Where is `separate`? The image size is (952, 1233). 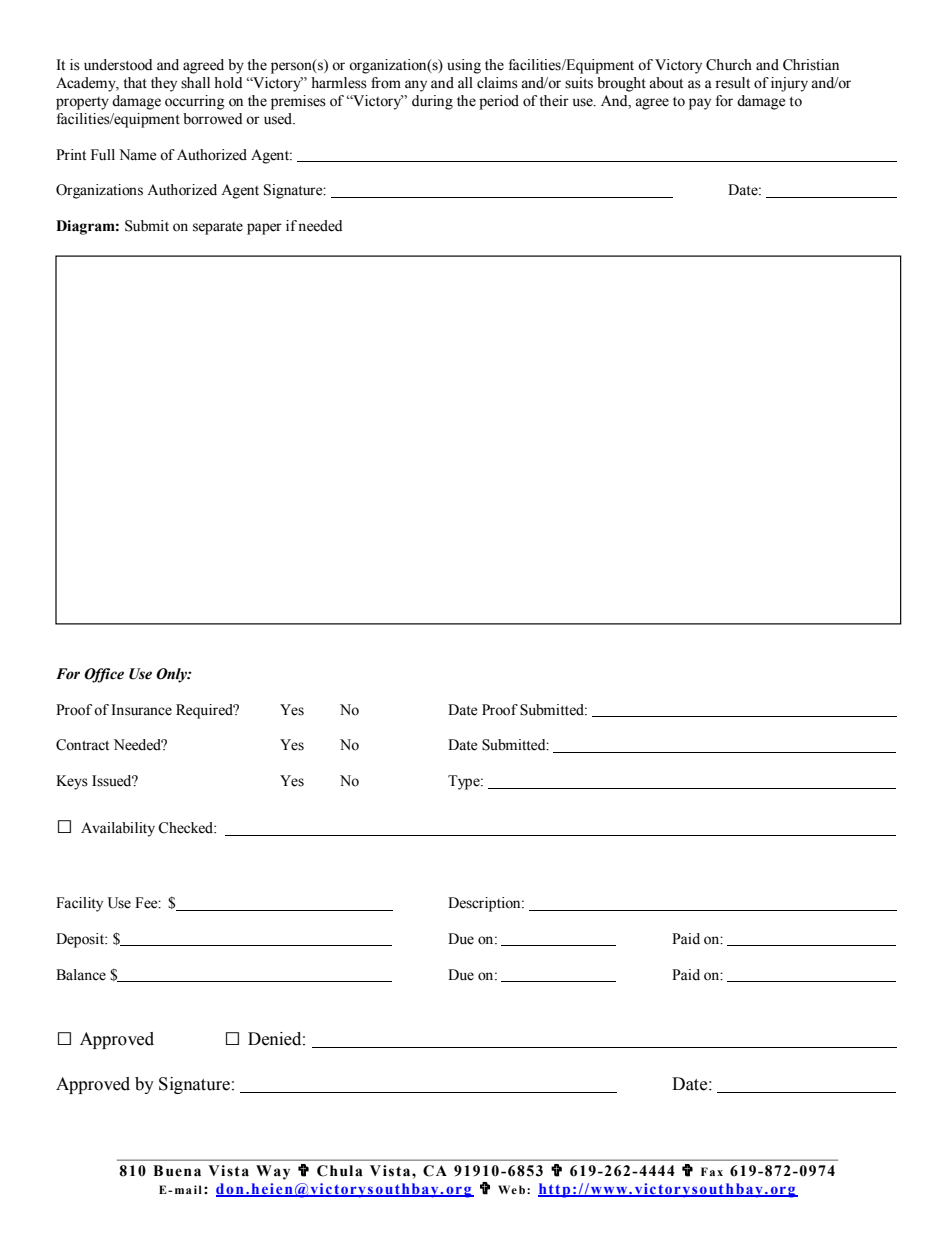
separate is located at coordinates (218, 228).
